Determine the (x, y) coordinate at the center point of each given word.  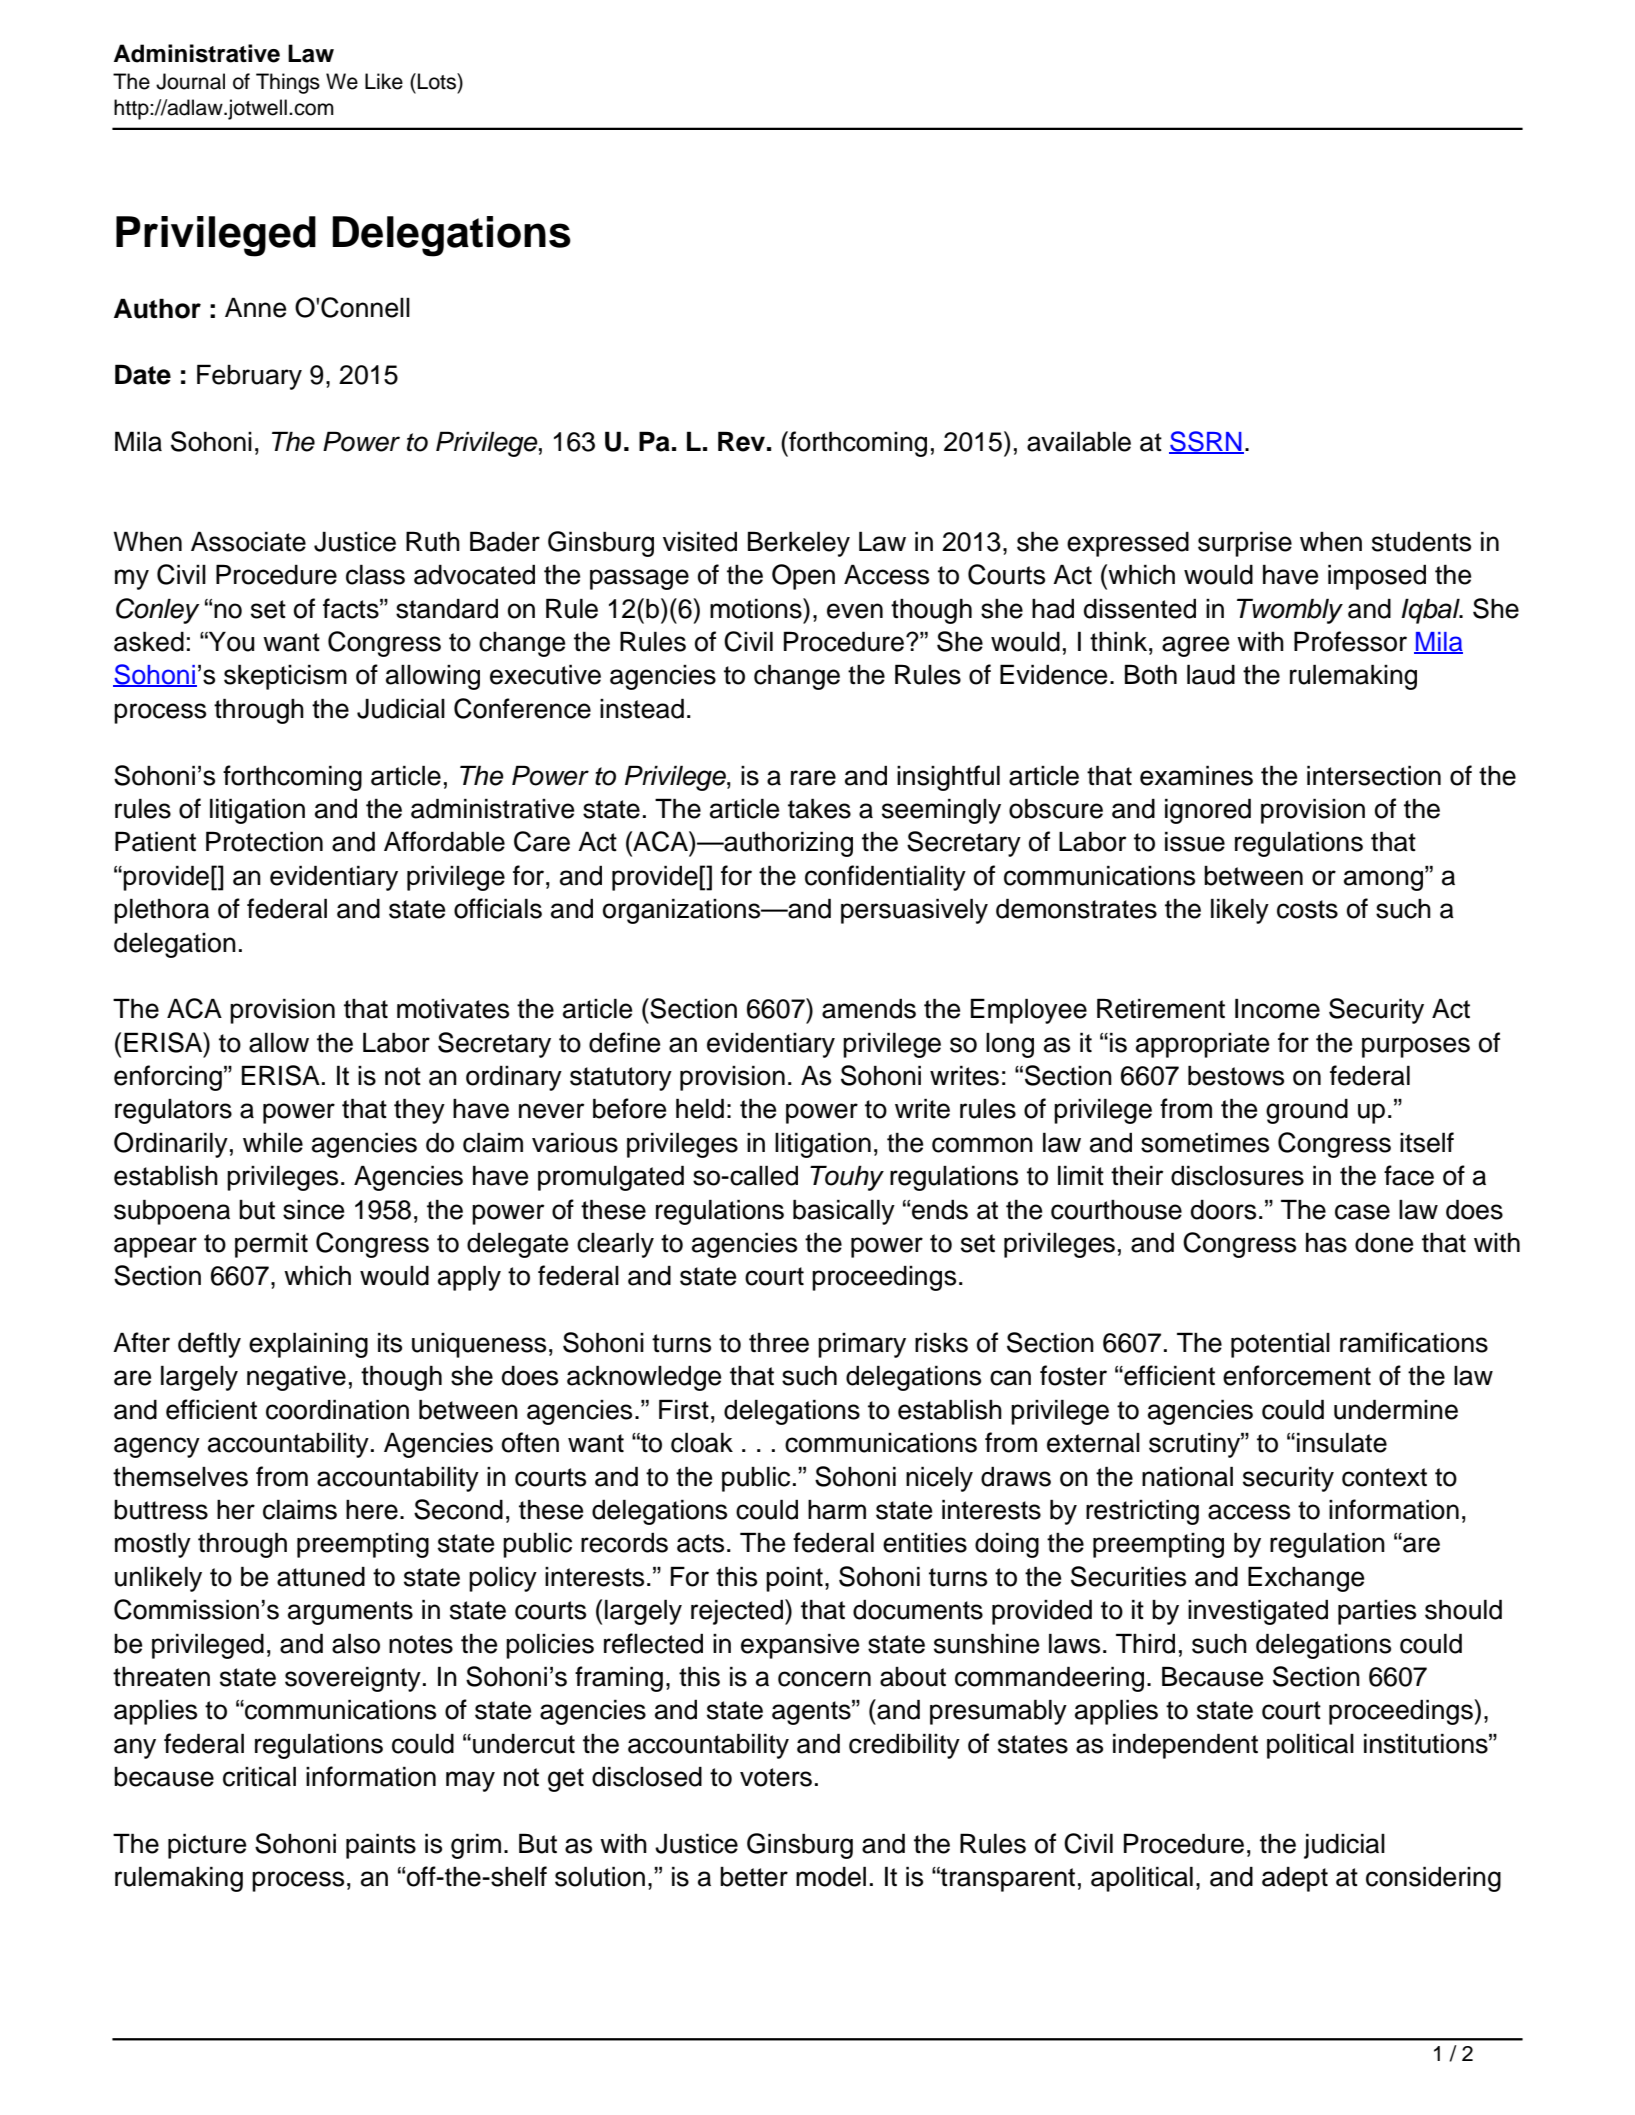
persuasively (914, 911)
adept (1295, 1879)
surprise (1245, 544)
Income (1277, 1008)
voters (776, 1777)
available (1079, 441)
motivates (453, 1009)
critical (259, 1776)
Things (288, 83)
